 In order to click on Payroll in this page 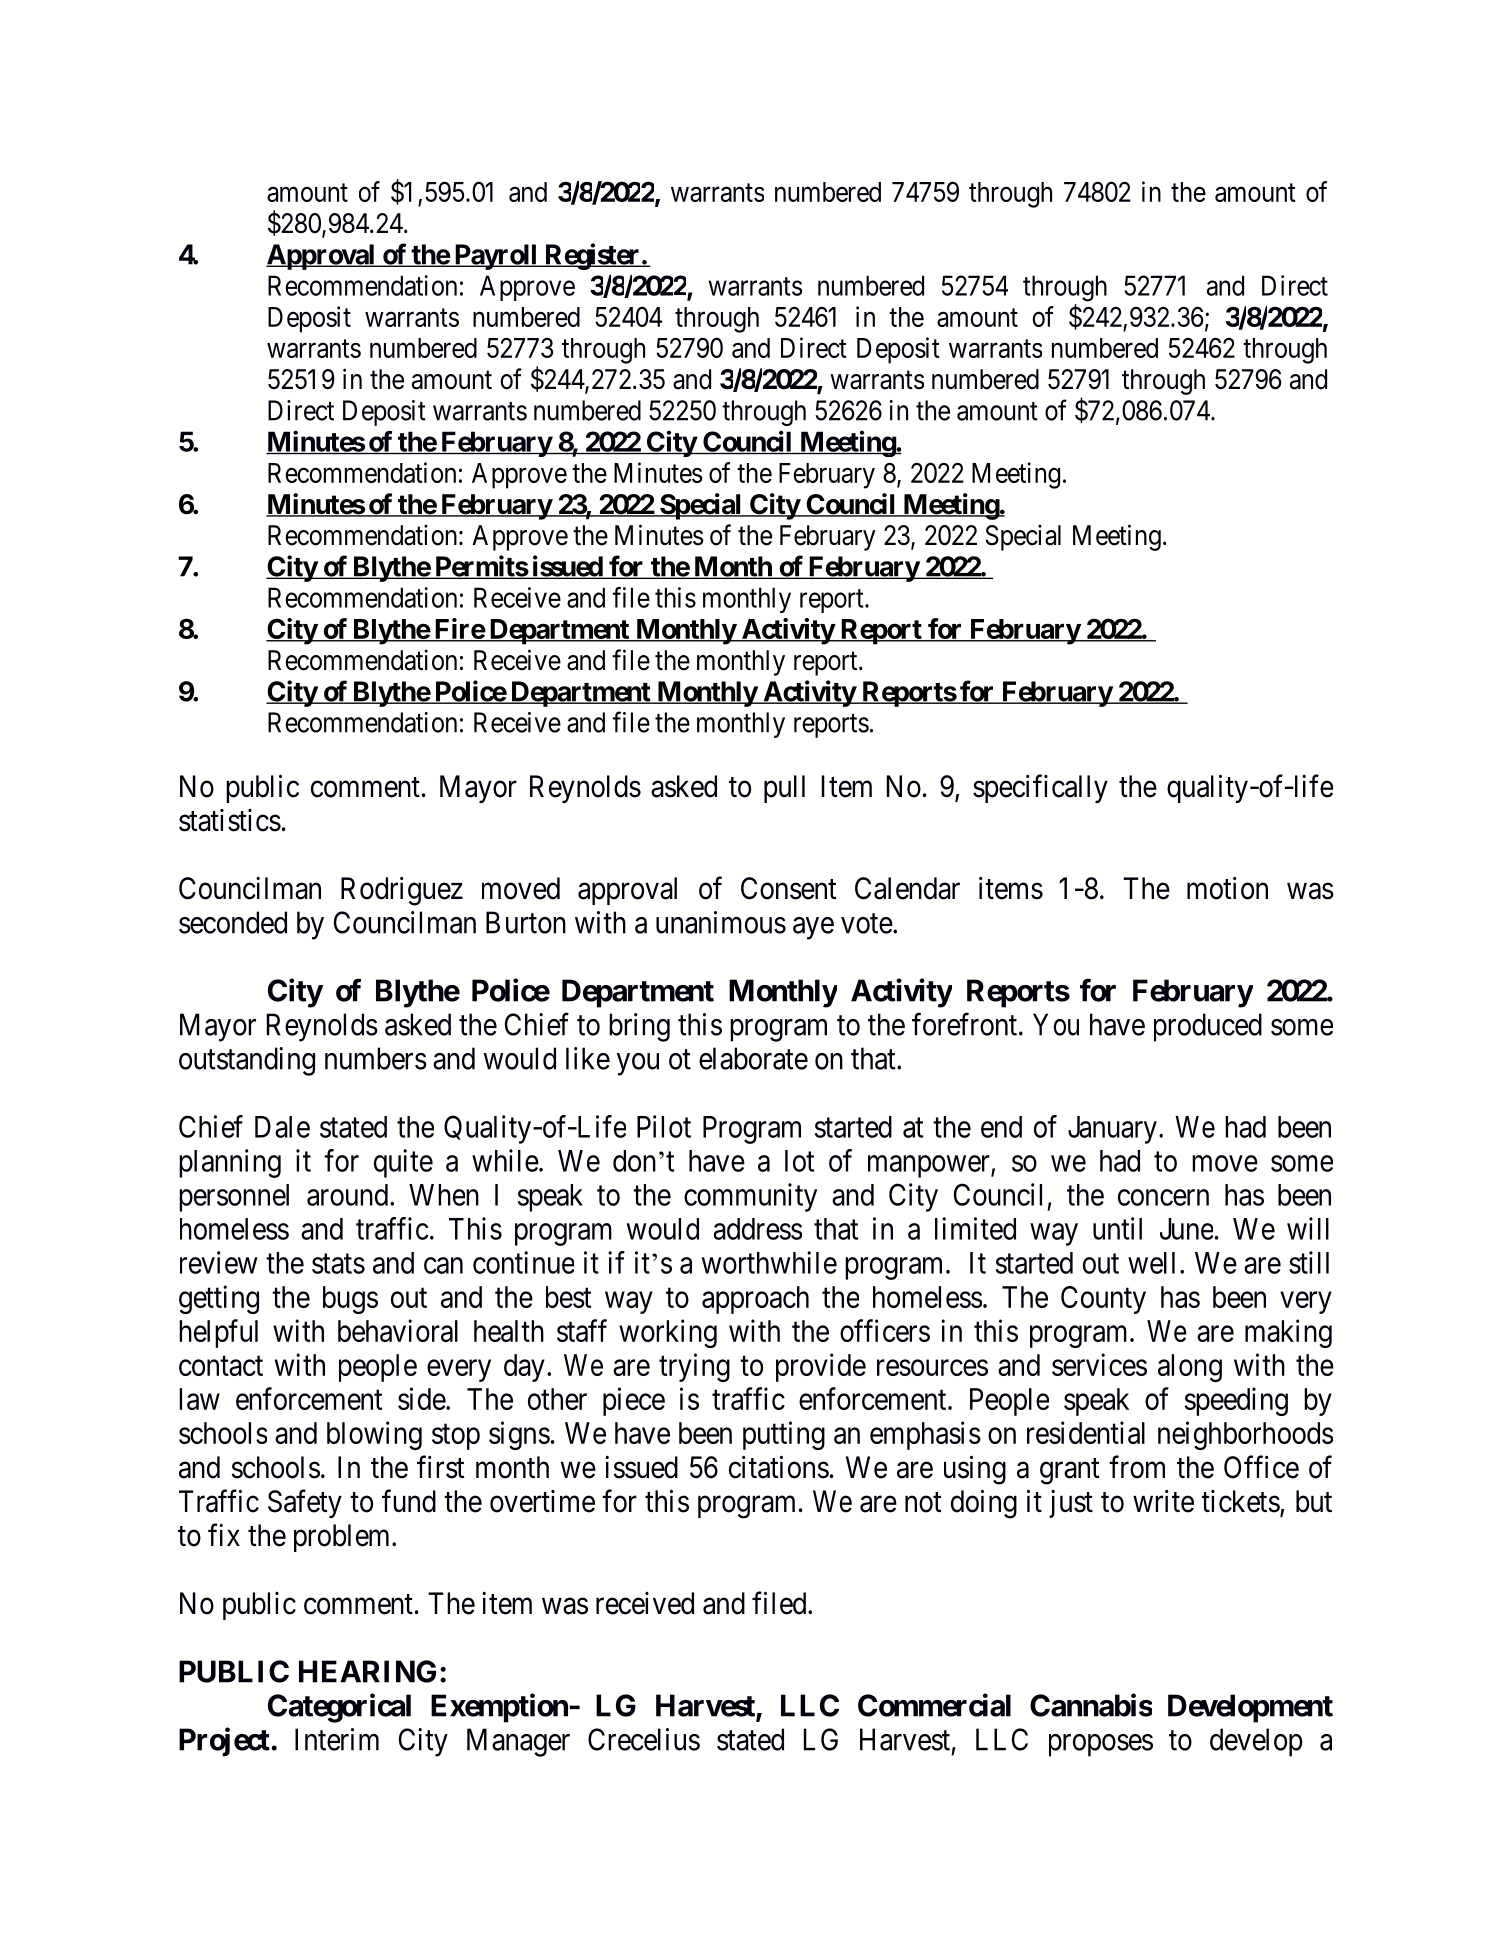, I will do `click(495, 257)`.
